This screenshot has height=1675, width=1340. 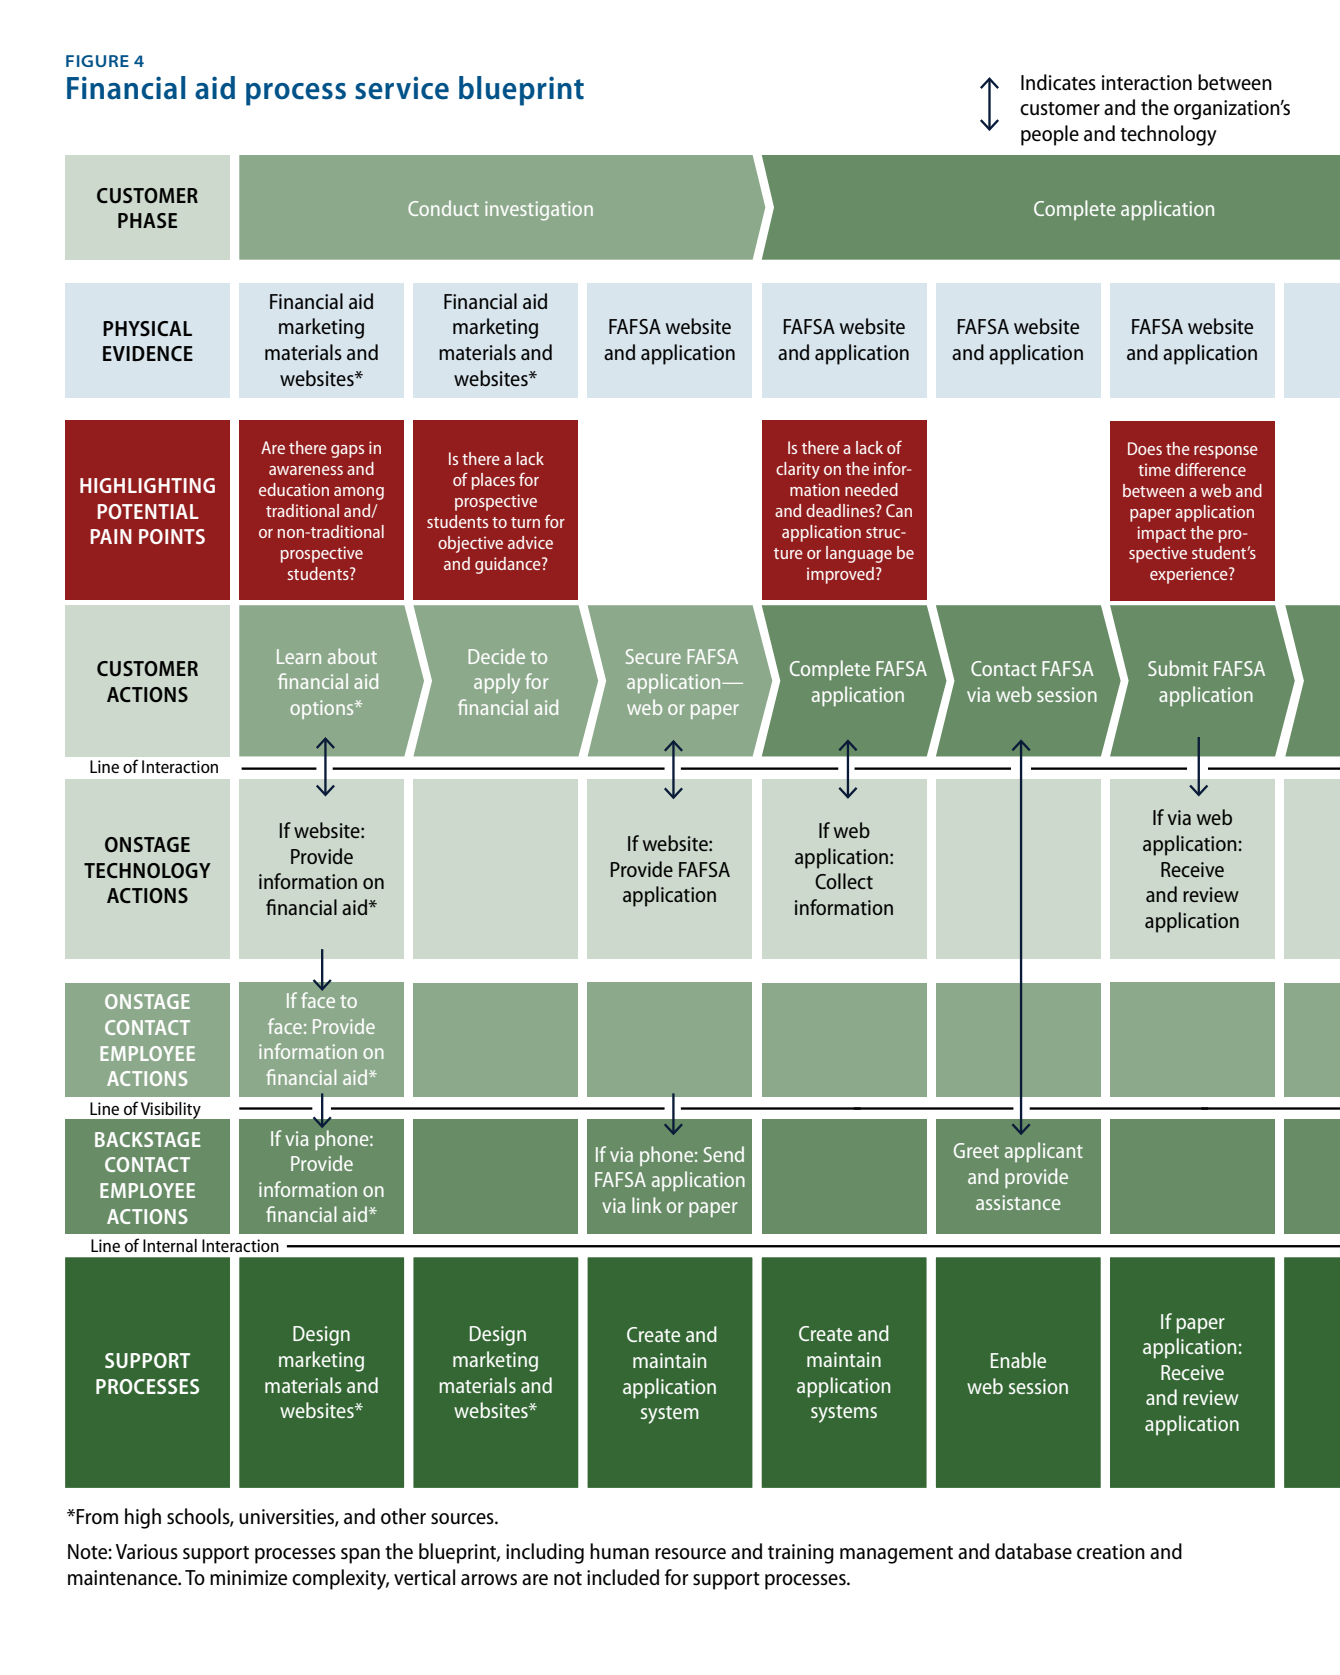 What do you see at coordinates (1190, 575) in the screenshot?
I see `experience` at bounding box center [1190, 575].
